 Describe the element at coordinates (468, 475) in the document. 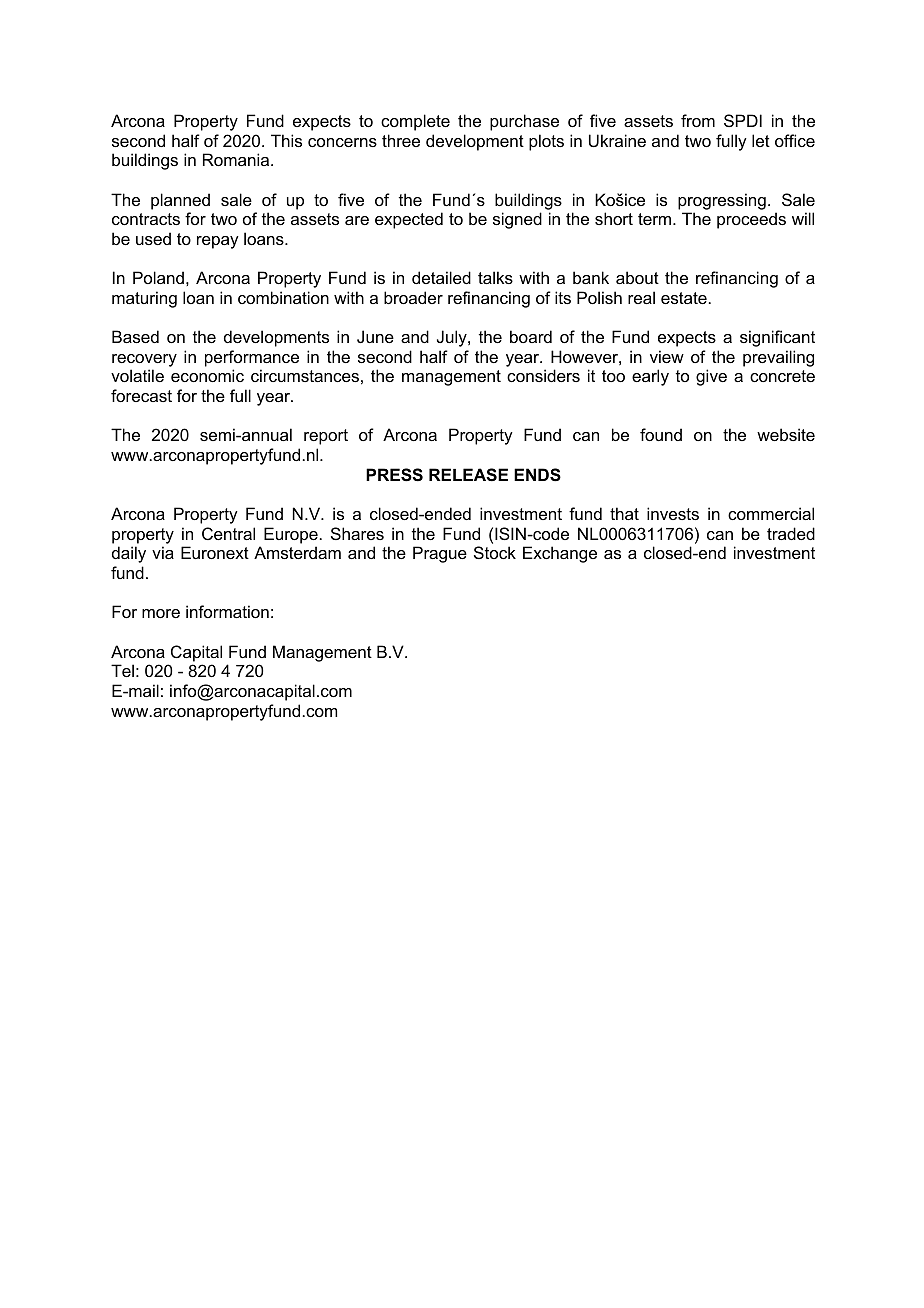

I see `RELEASE` at that location.
